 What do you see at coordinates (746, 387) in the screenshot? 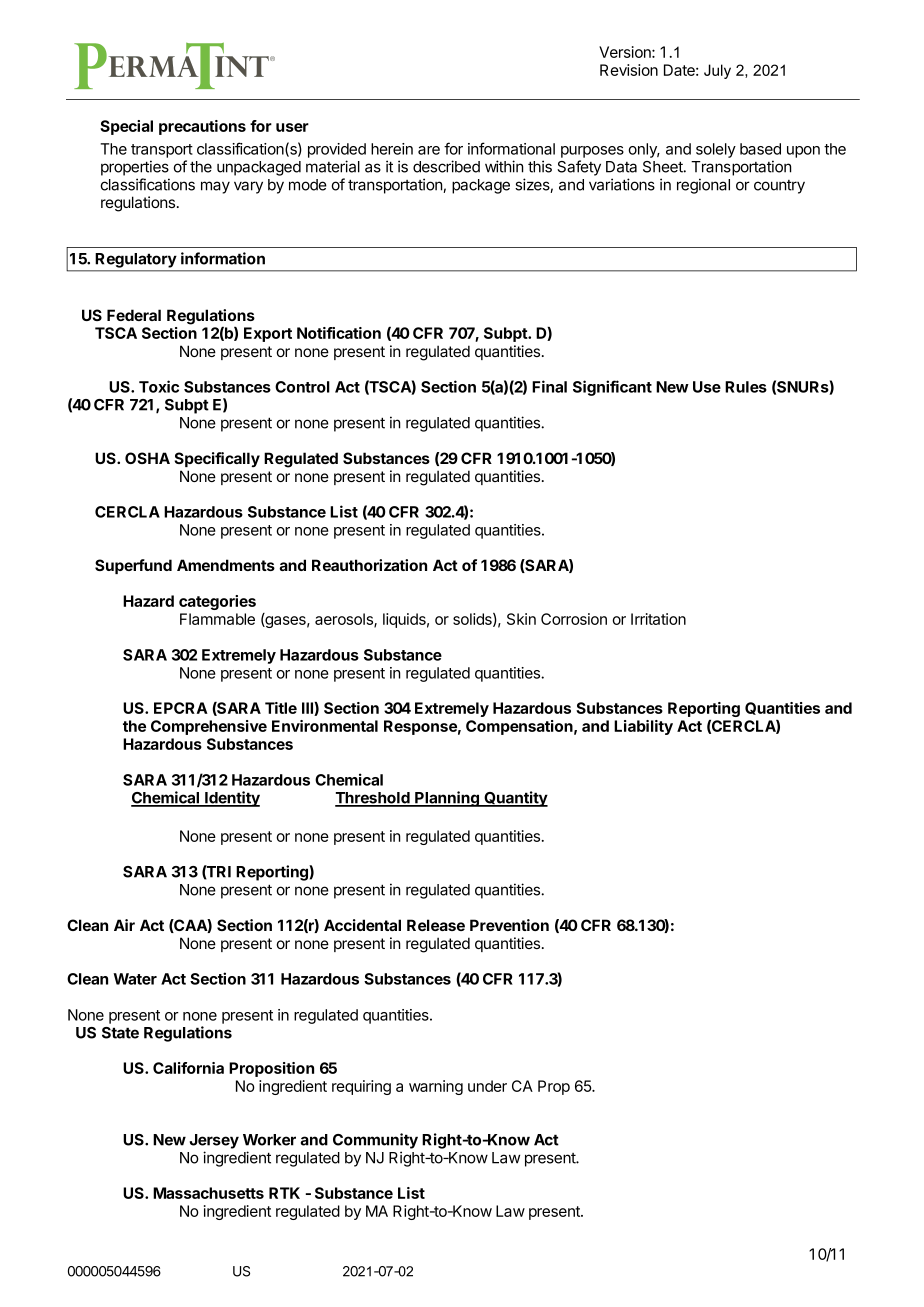
I see `Rules` at bounding box center [746, 387].
